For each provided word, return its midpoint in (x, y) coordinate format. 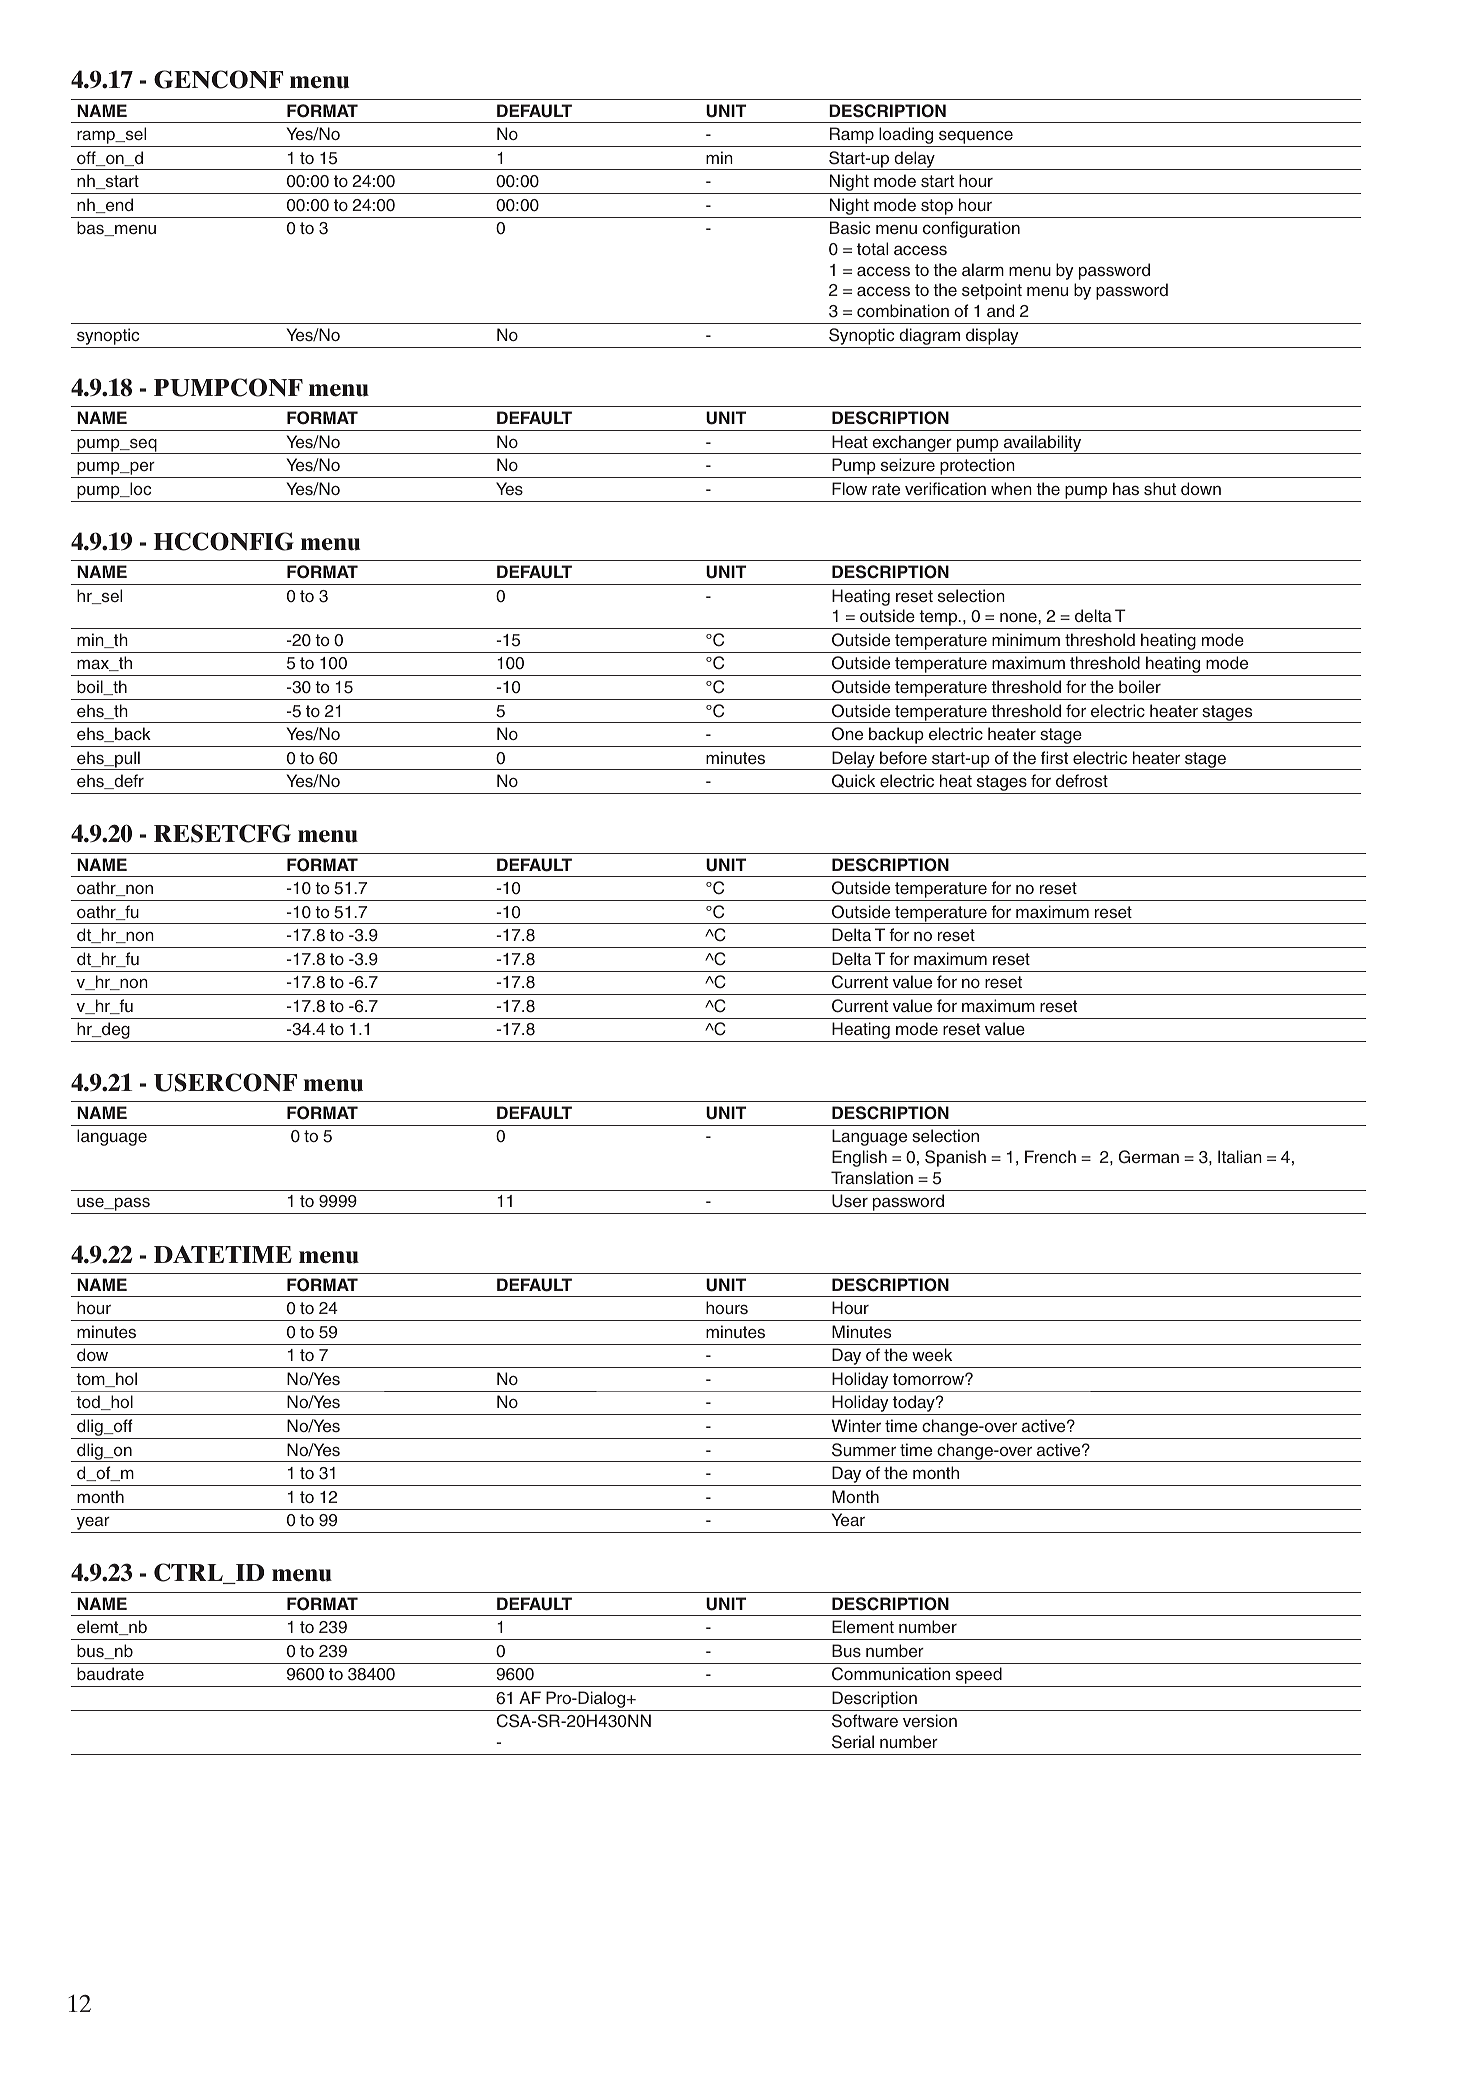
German (1149, 1157)
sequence (976, 138)
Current (860, 982)
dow (92, 1354)
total (872, 248)
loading (906, 137)
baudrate (110, 1674)
